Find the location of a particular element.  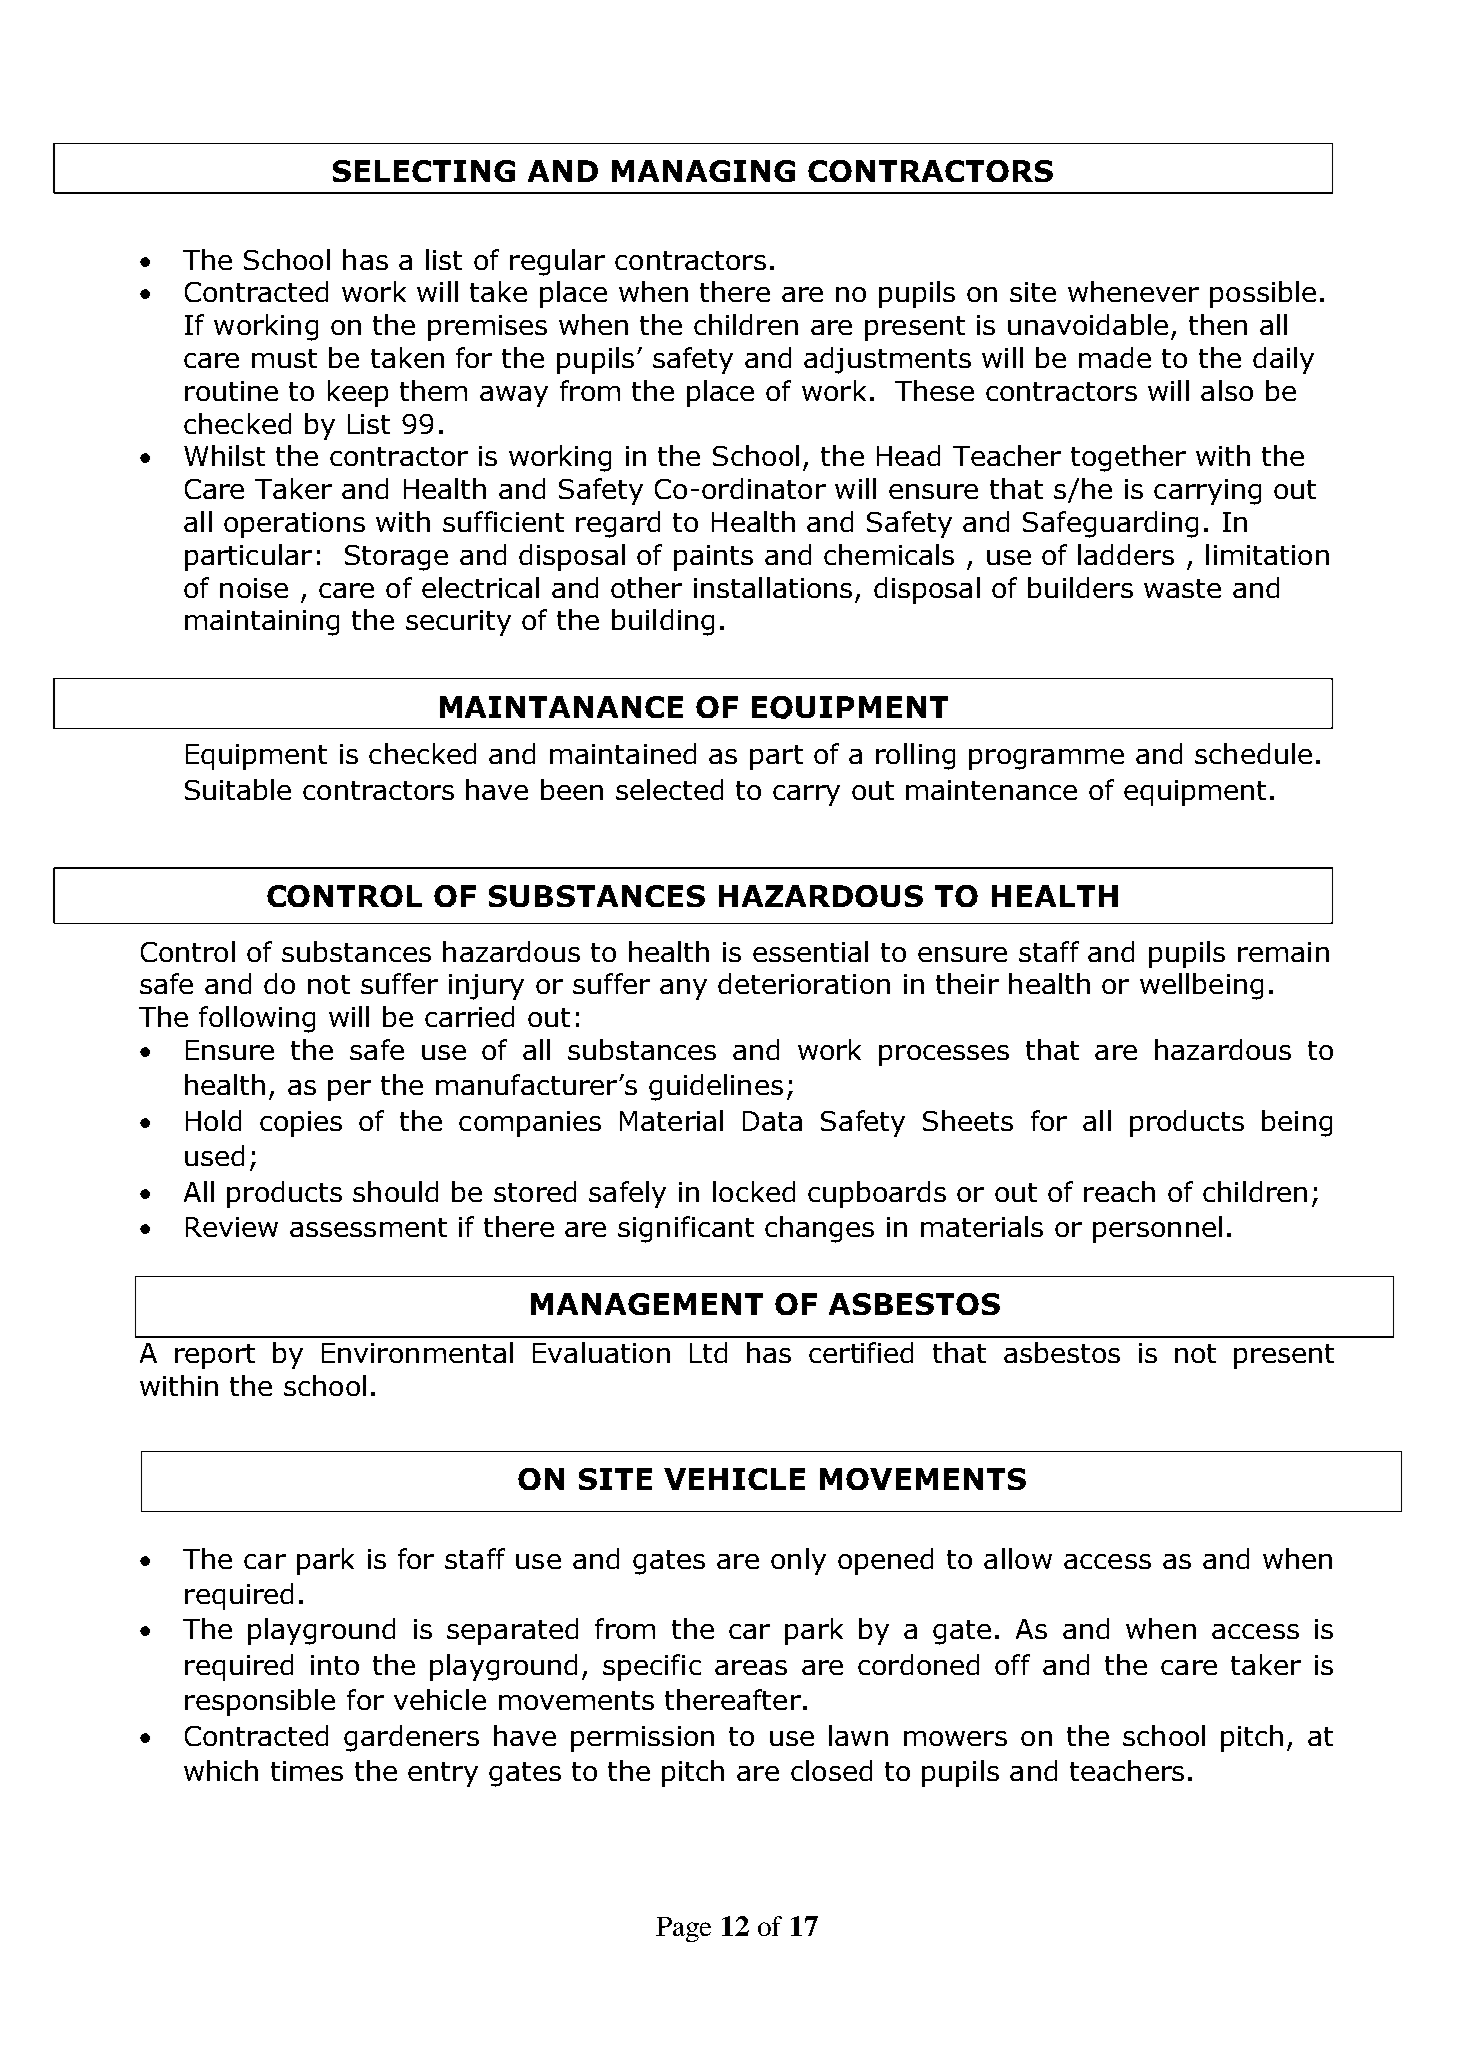

Suitable is located at coordinates (238, 789).
